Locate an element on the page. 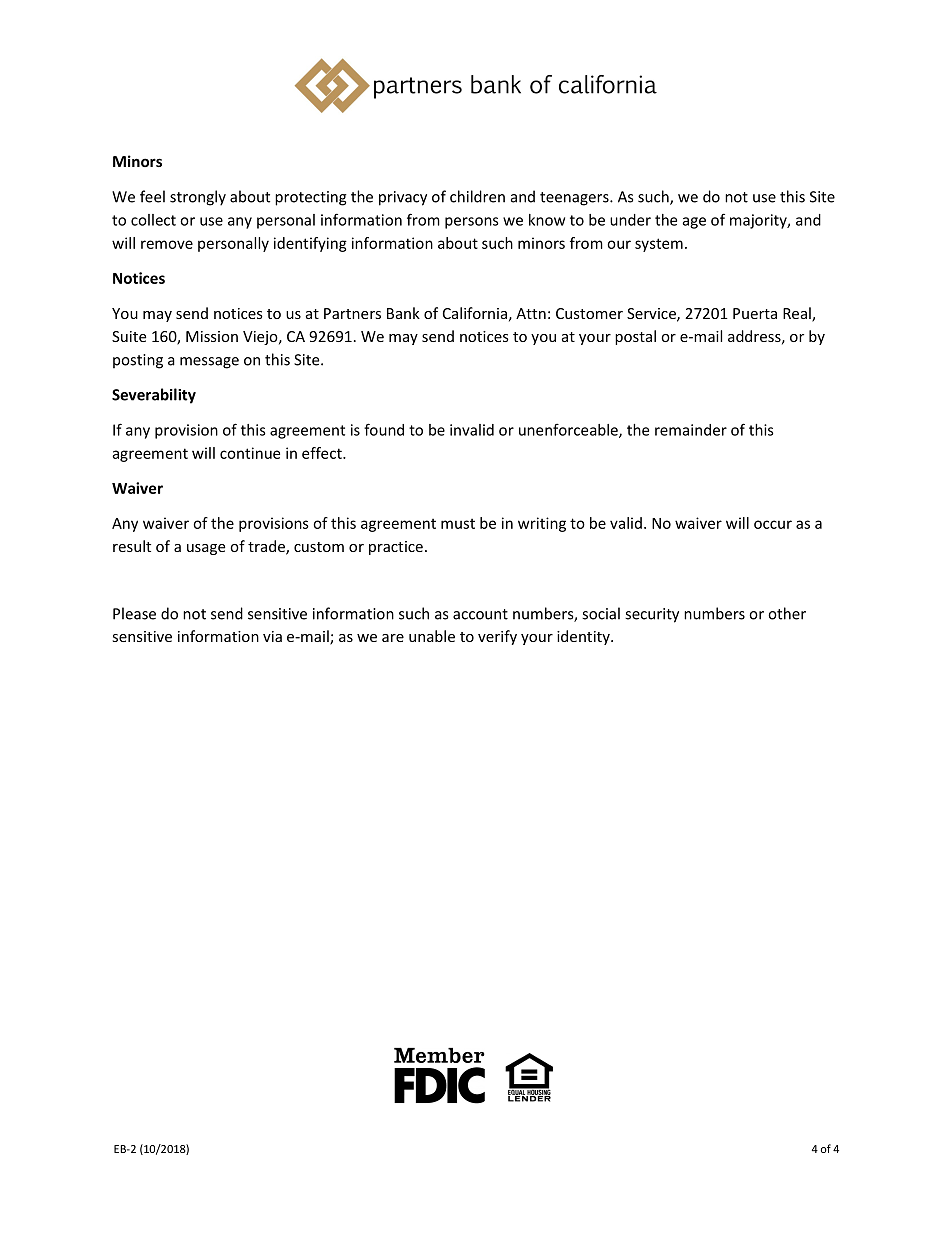 The width and height of the document is (952, 1233). must is located at coordinates (458, 524).
